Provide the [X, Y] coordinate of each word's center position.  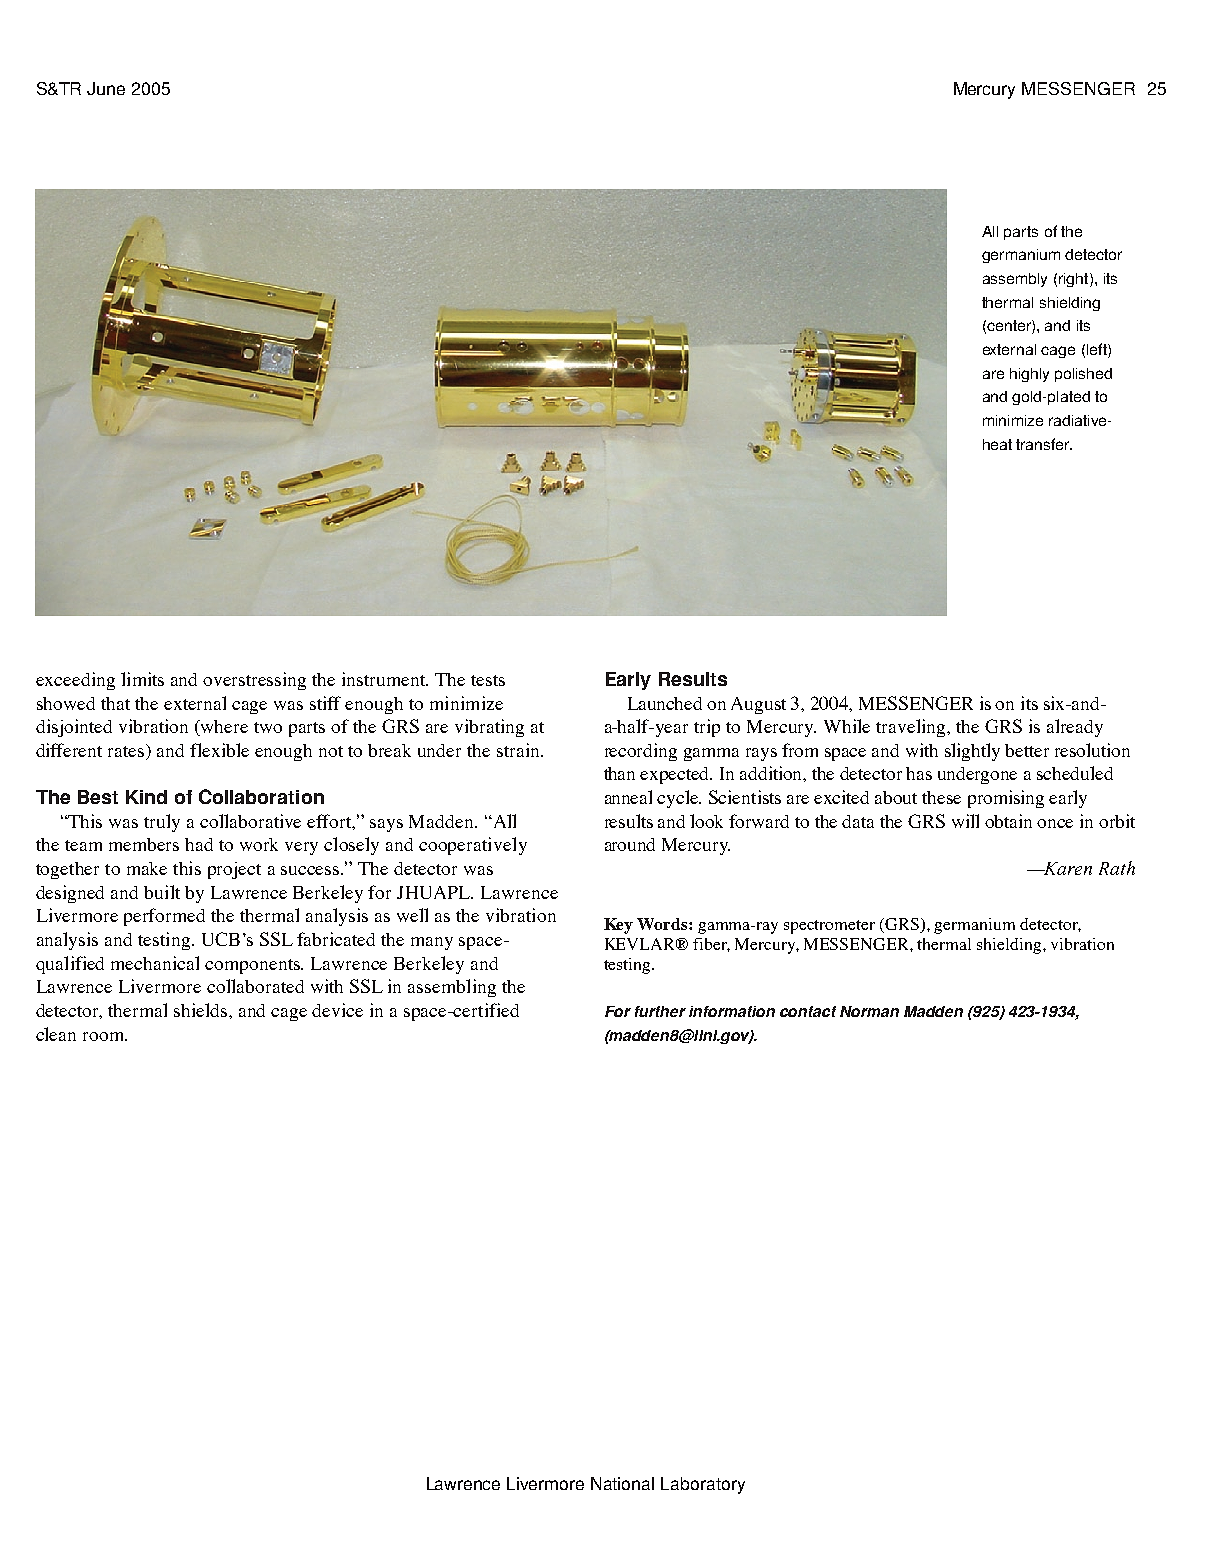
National [622, 1483]
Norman [869, 1011]
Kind [146, 797]
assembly [1015, 280]
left [1098, 350]
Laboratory [703, 1485]
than [619, 773]
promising [1006, 799]
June [106, 88]
